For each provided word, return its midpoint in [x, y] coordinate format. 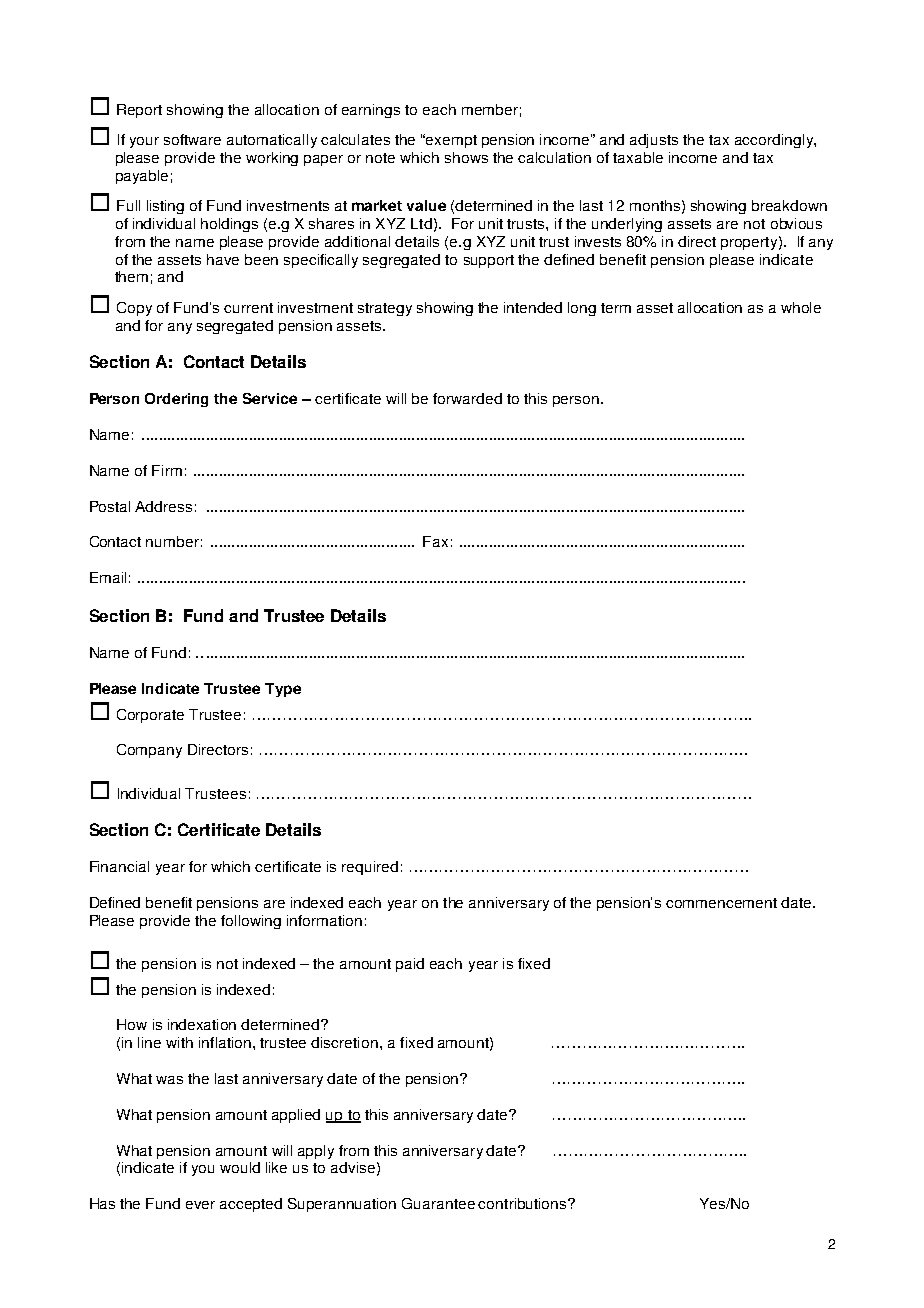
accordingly [775, 141]
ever [200, 1205]
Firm [167, 470]
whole [801, 307]
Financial [119, 866]
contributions [523, 1203]
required [370, 868]
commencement [721, 903]
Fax [435, 541]
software [192, 139]
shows [466, 157]
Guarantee [438, 1203]
